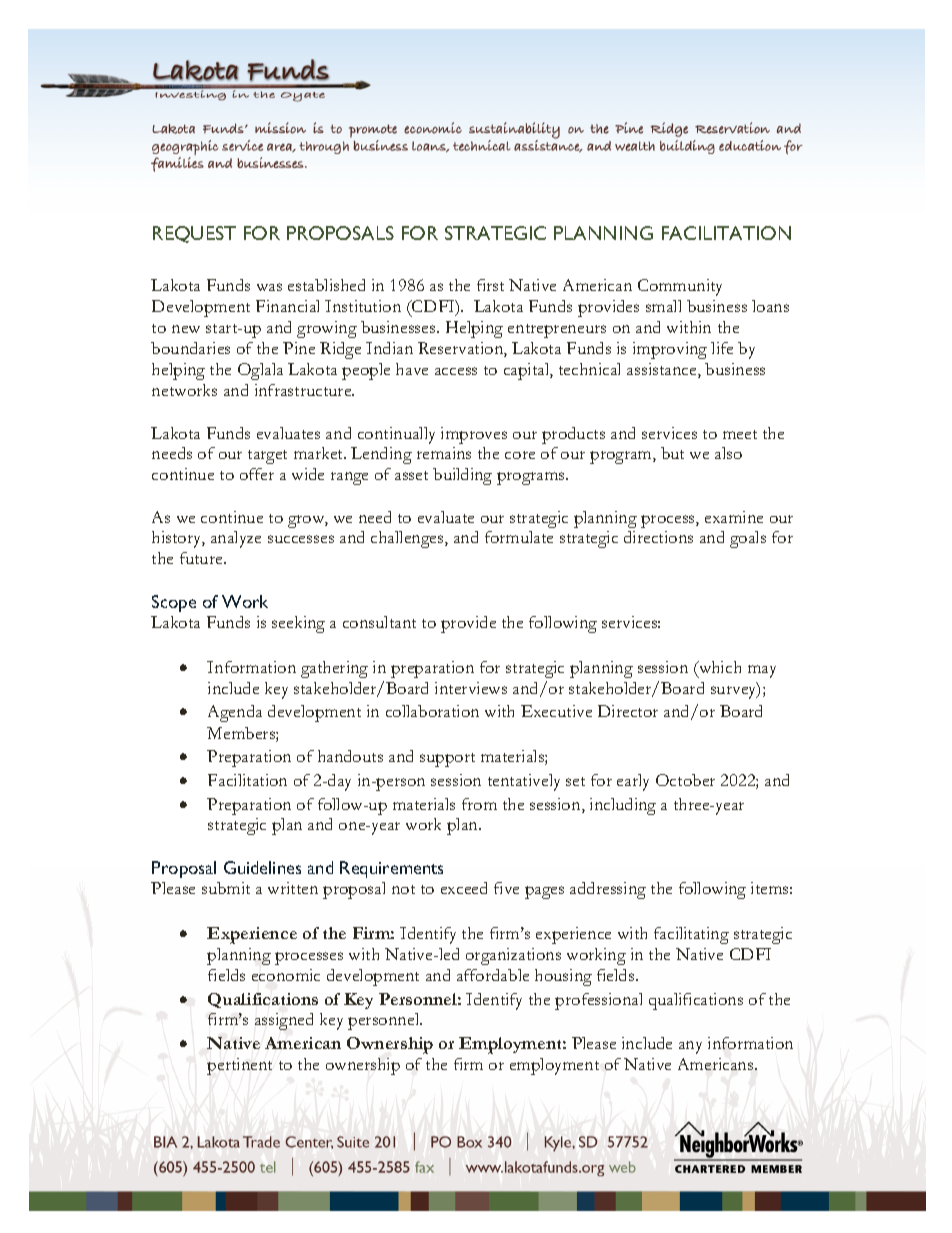 Image resolution: width=952 pixels, height=1233 pixels. Describe the element at coordinates (490, 285) in the document. I see `first` at that location.
